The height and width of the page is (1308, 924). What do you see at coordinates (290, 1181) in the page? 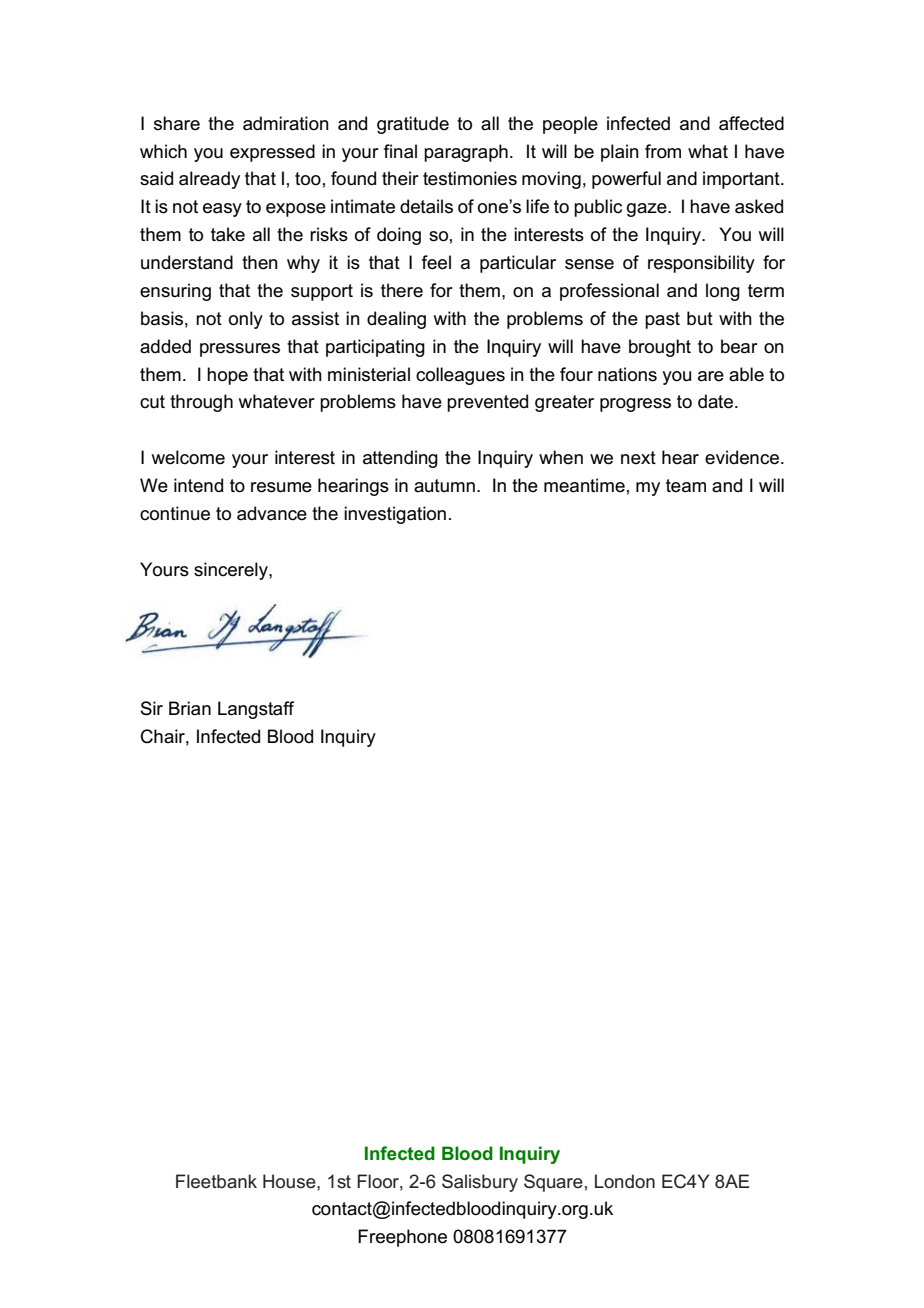
I see `House` at bounding box center [290, 1181].
